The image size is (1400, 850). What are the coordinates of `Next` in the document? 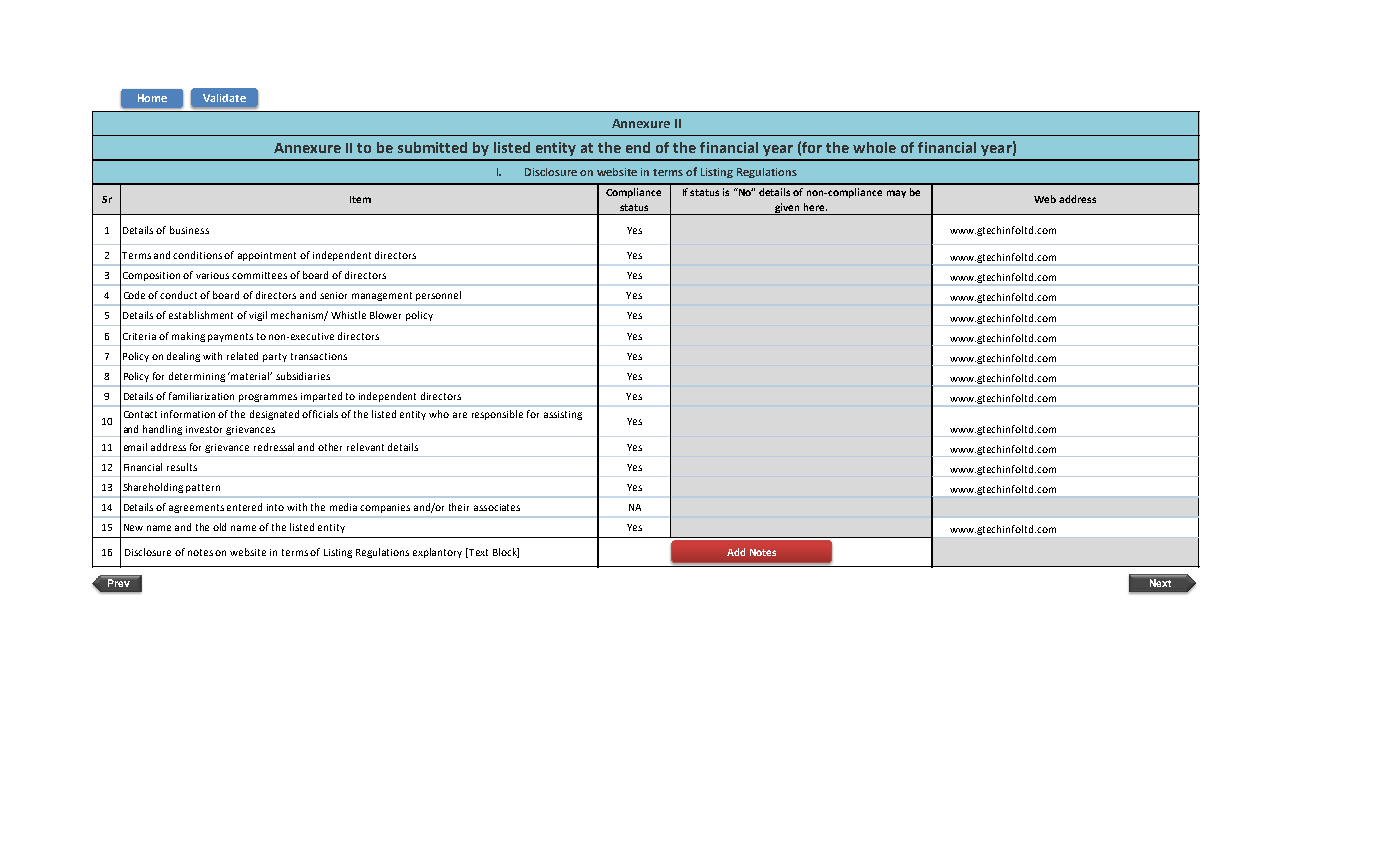 It's located at (1160, 583).
